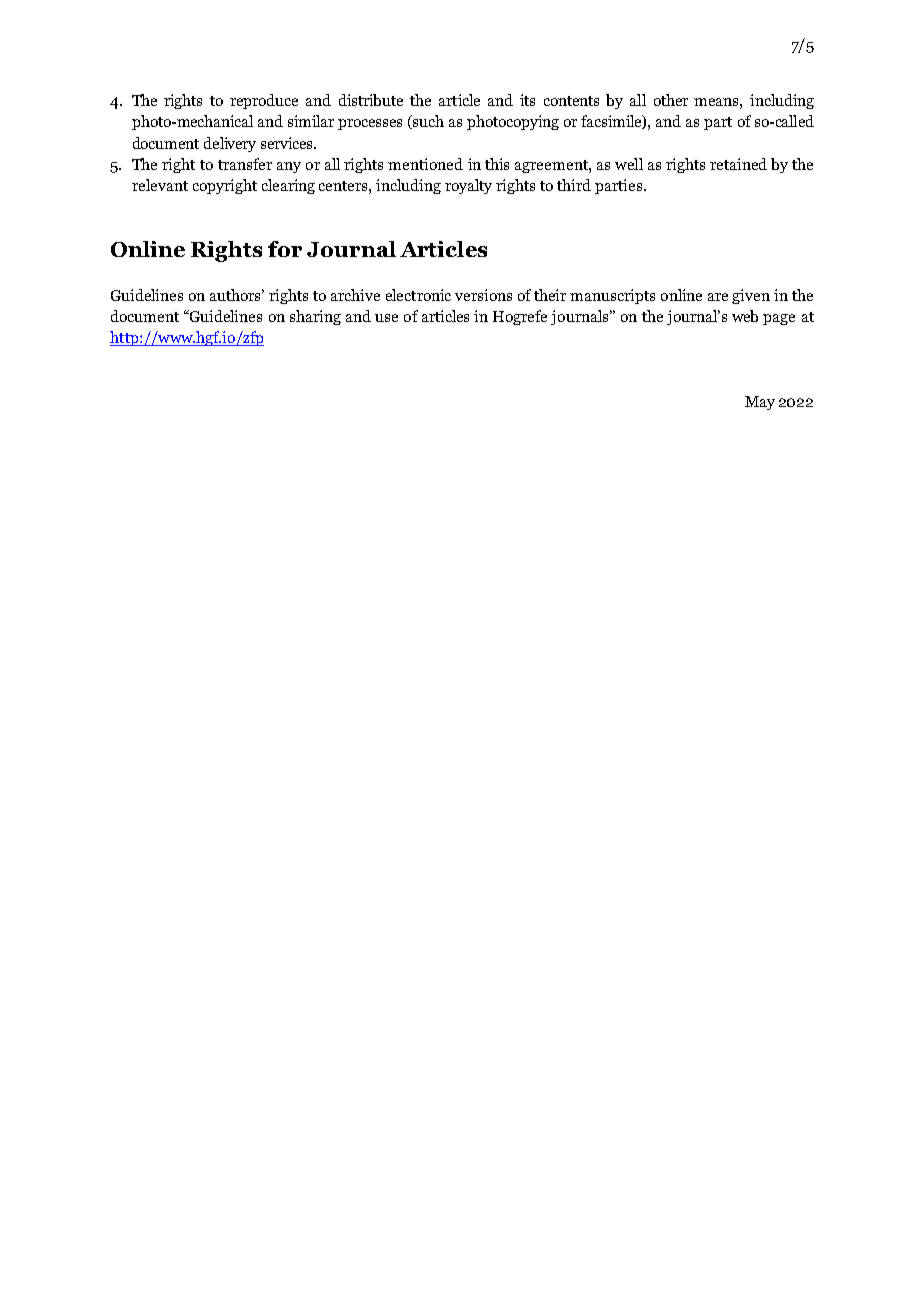  What do you see at coordinates (760, 403) in the page?
I see `May` at bounding box center [760, 403].
